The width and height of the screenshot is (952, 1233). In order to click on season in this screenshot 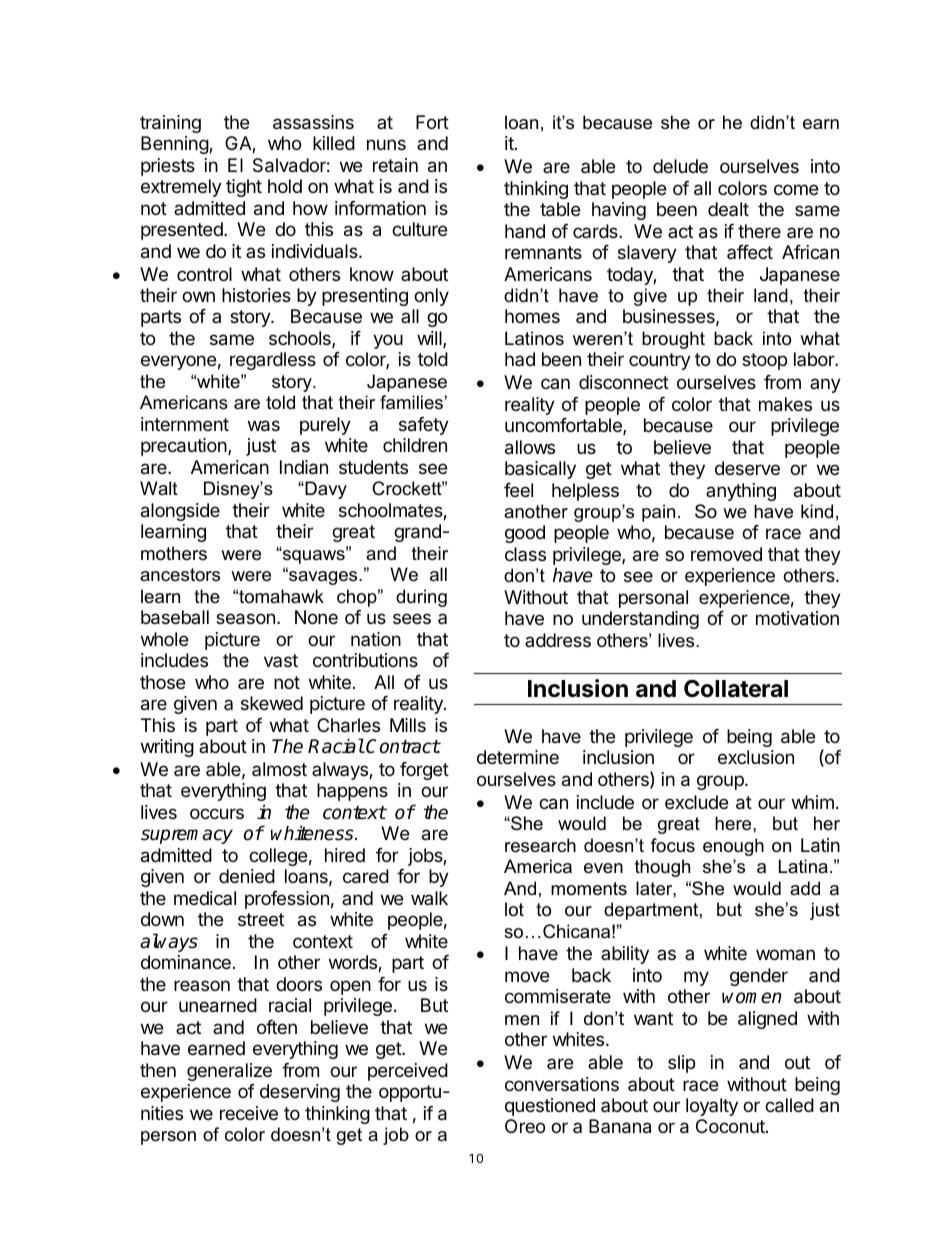, I will do `click(245, 619)`.
